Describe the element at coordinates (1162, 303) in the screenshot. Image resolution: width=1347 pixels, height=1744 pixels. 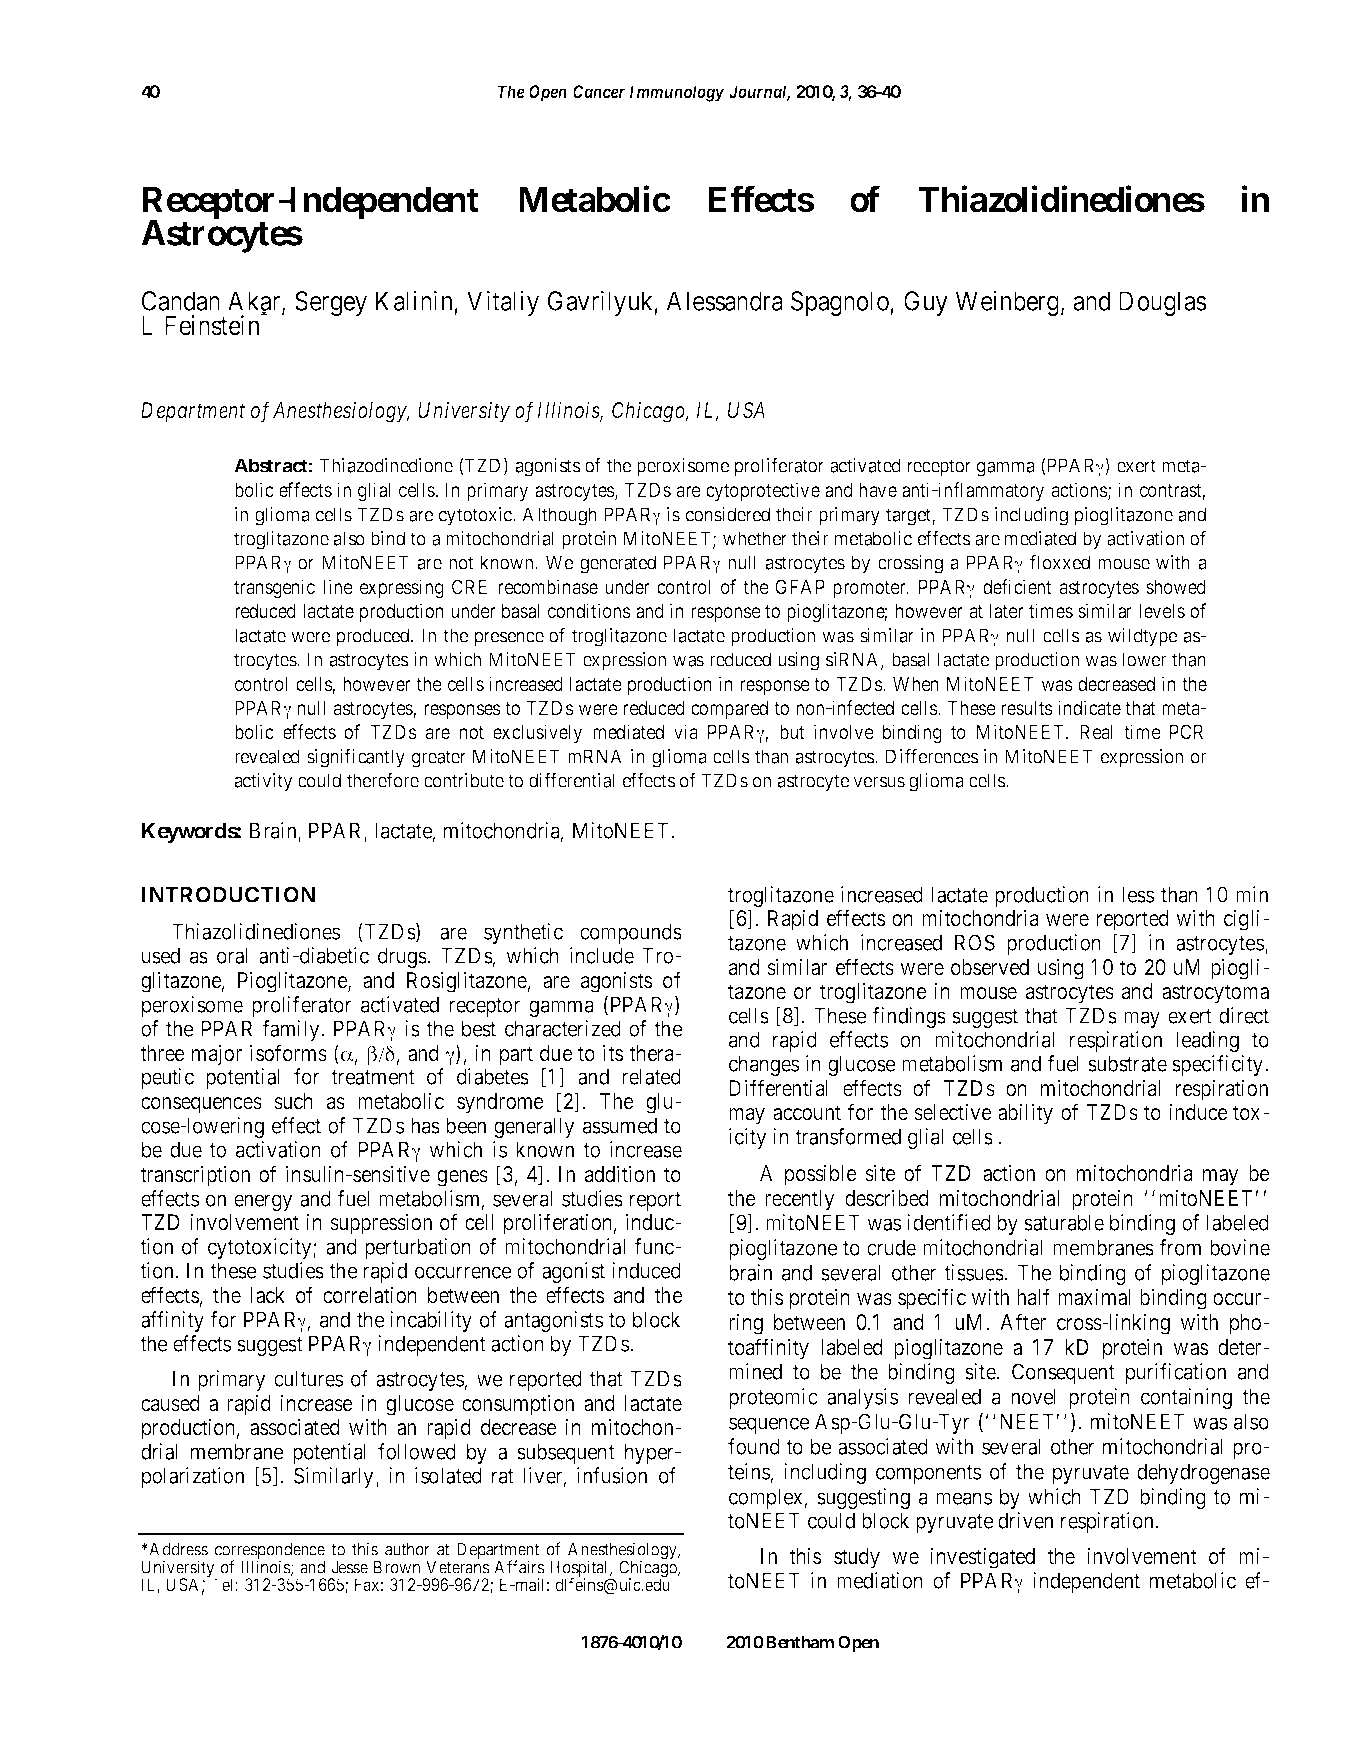
I see `Douglas` at that location.
